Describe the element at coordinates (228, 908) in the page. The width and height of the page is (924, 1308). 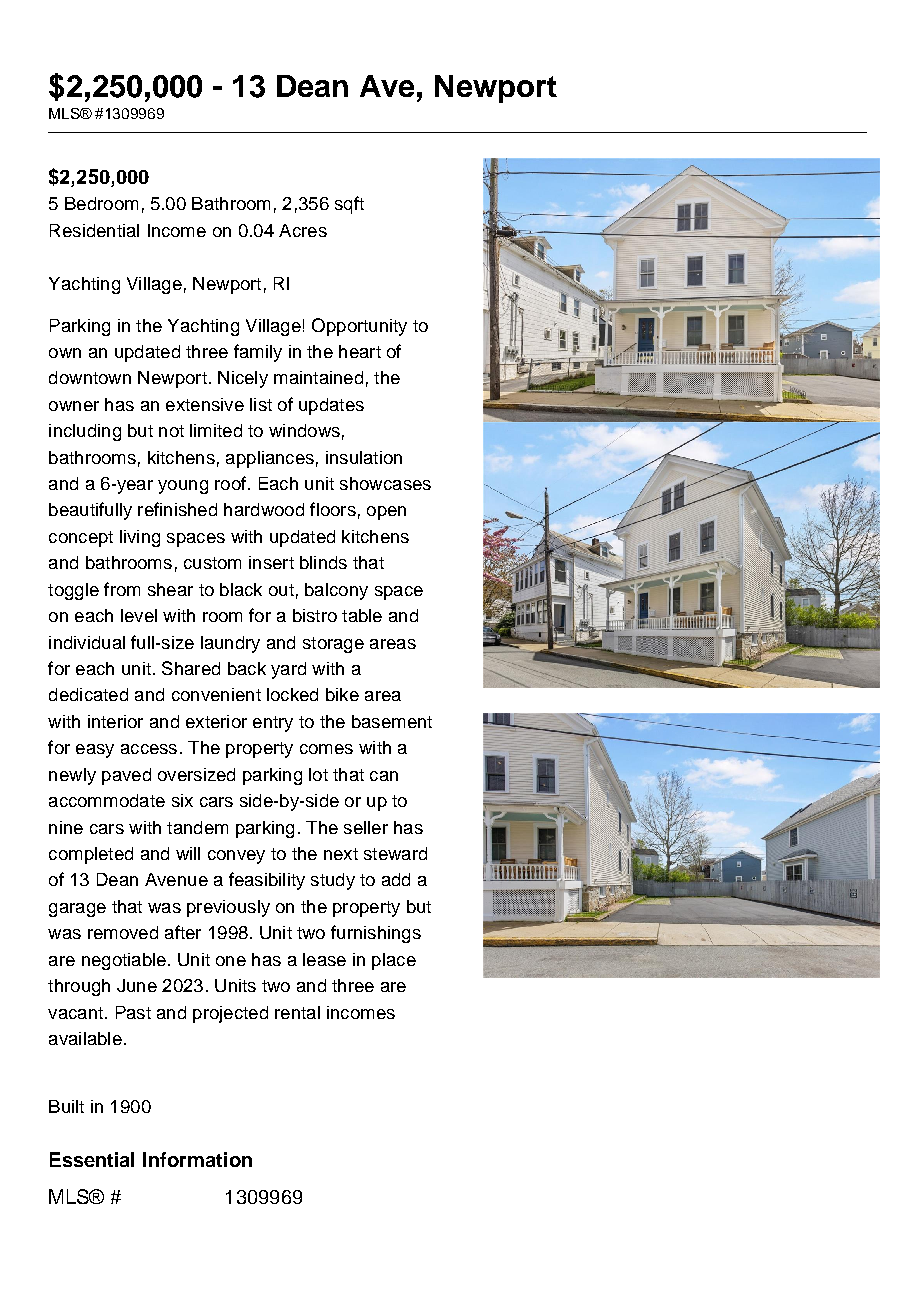
I see `previously` at that location.
